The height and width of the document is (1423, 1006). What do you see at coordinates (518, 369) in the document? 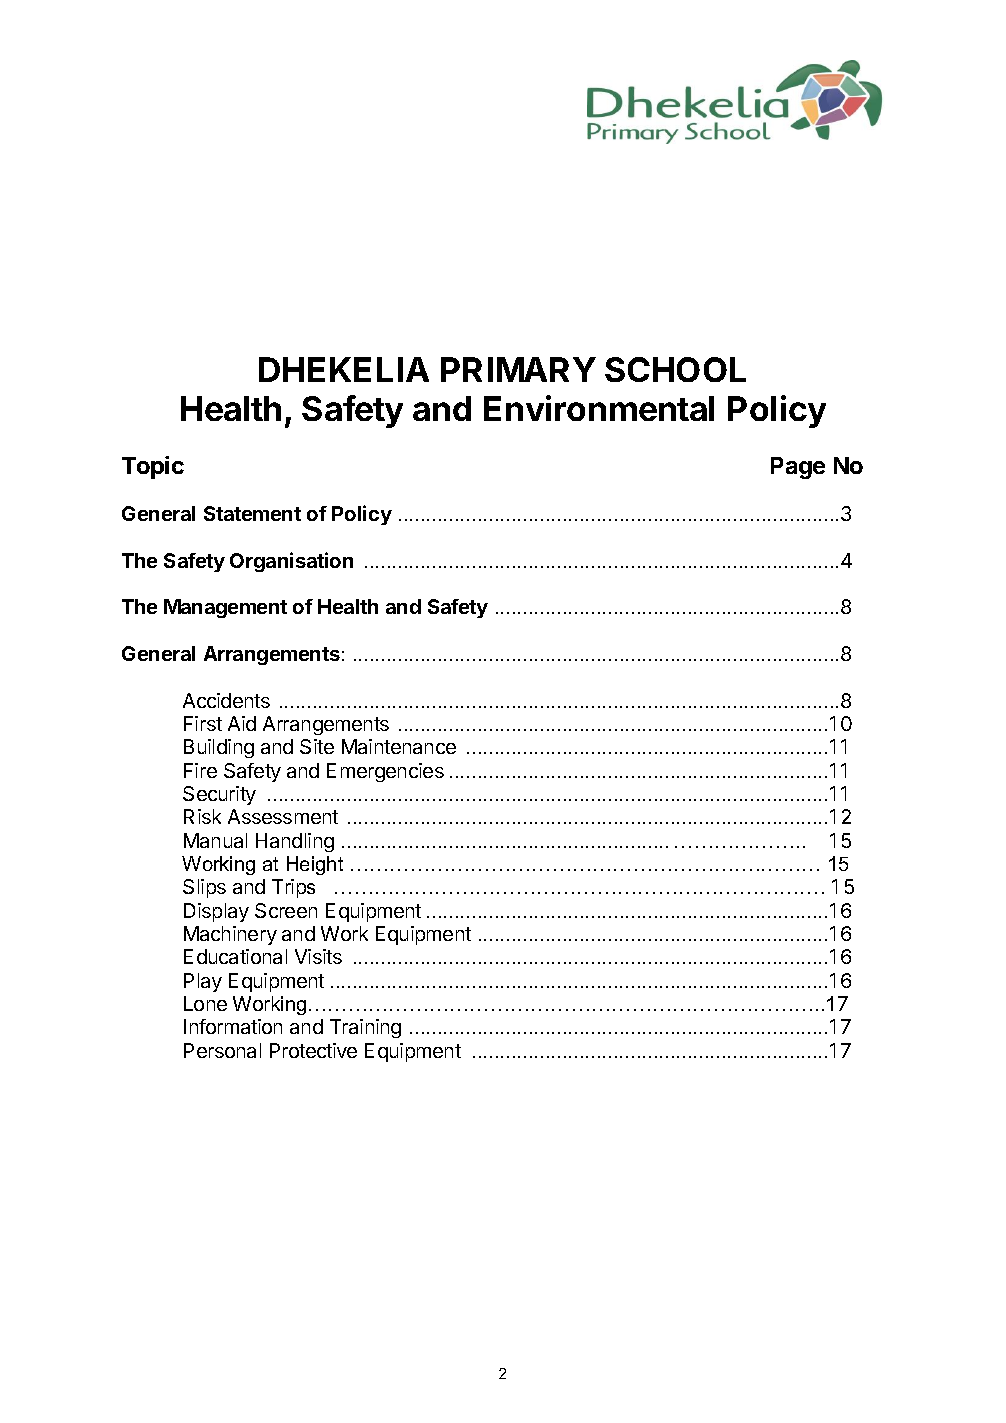
I see `PRIMARY` at bounding box center [518, 369].
